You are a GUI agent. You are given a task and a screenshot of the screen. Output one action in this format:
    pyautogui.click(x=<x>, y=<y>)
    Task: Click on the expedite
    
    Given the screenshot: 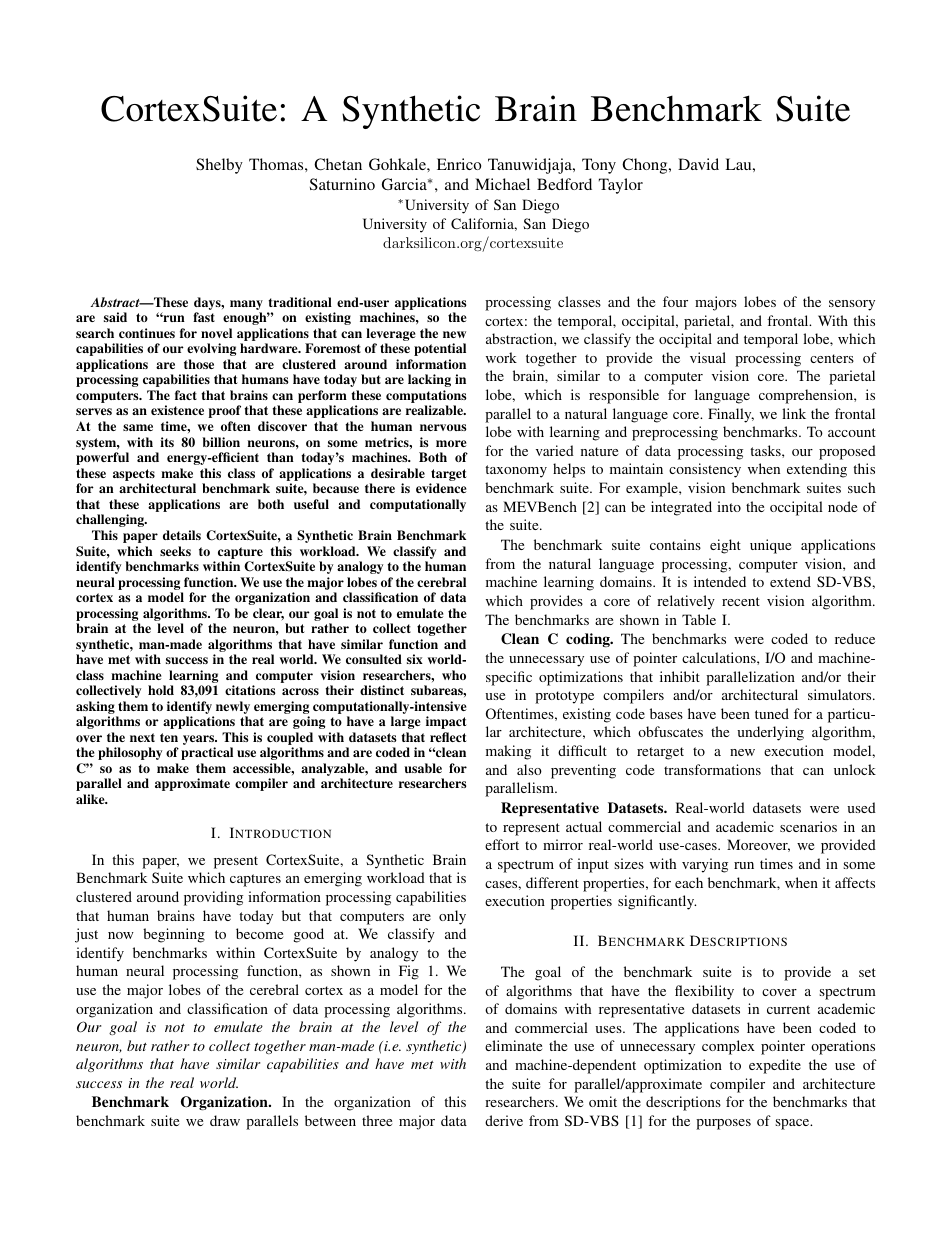 What is the action you would take?
    pyautogui.click(x=775, y=1066)
